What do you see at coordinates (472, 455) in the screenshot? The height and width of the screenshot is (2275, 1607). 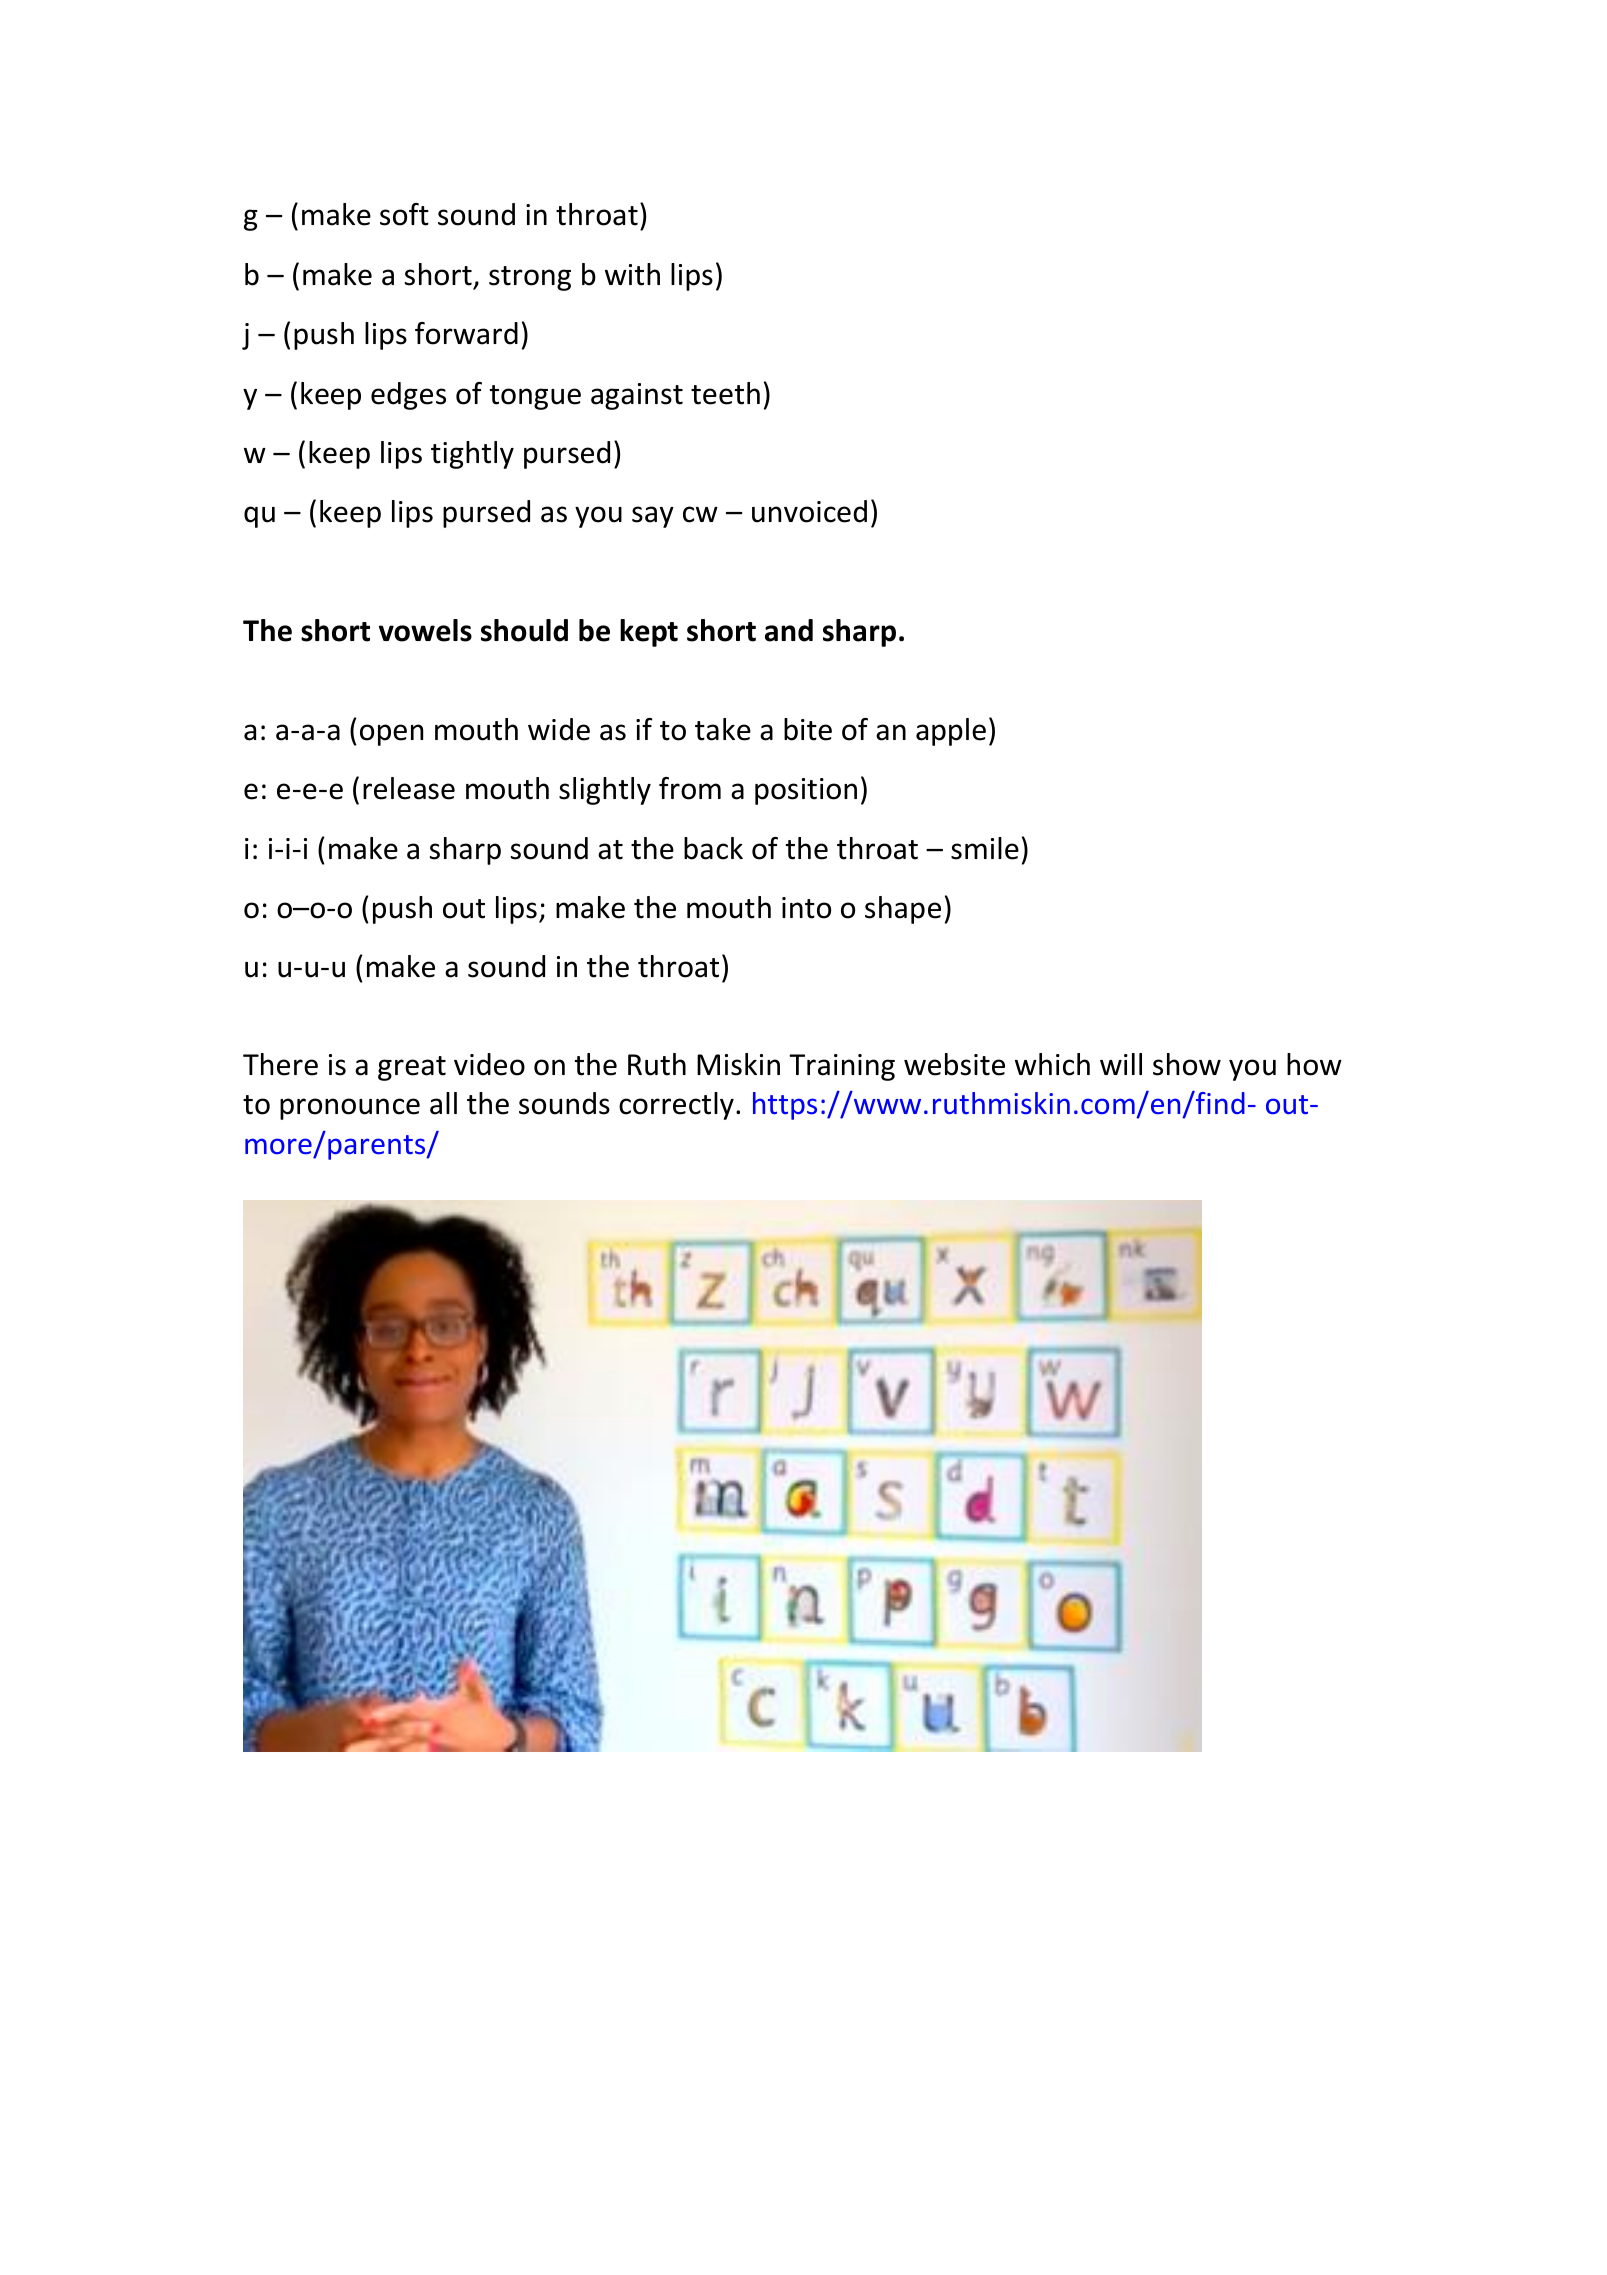 I see `tightly` at bounding box center [472, 455].
